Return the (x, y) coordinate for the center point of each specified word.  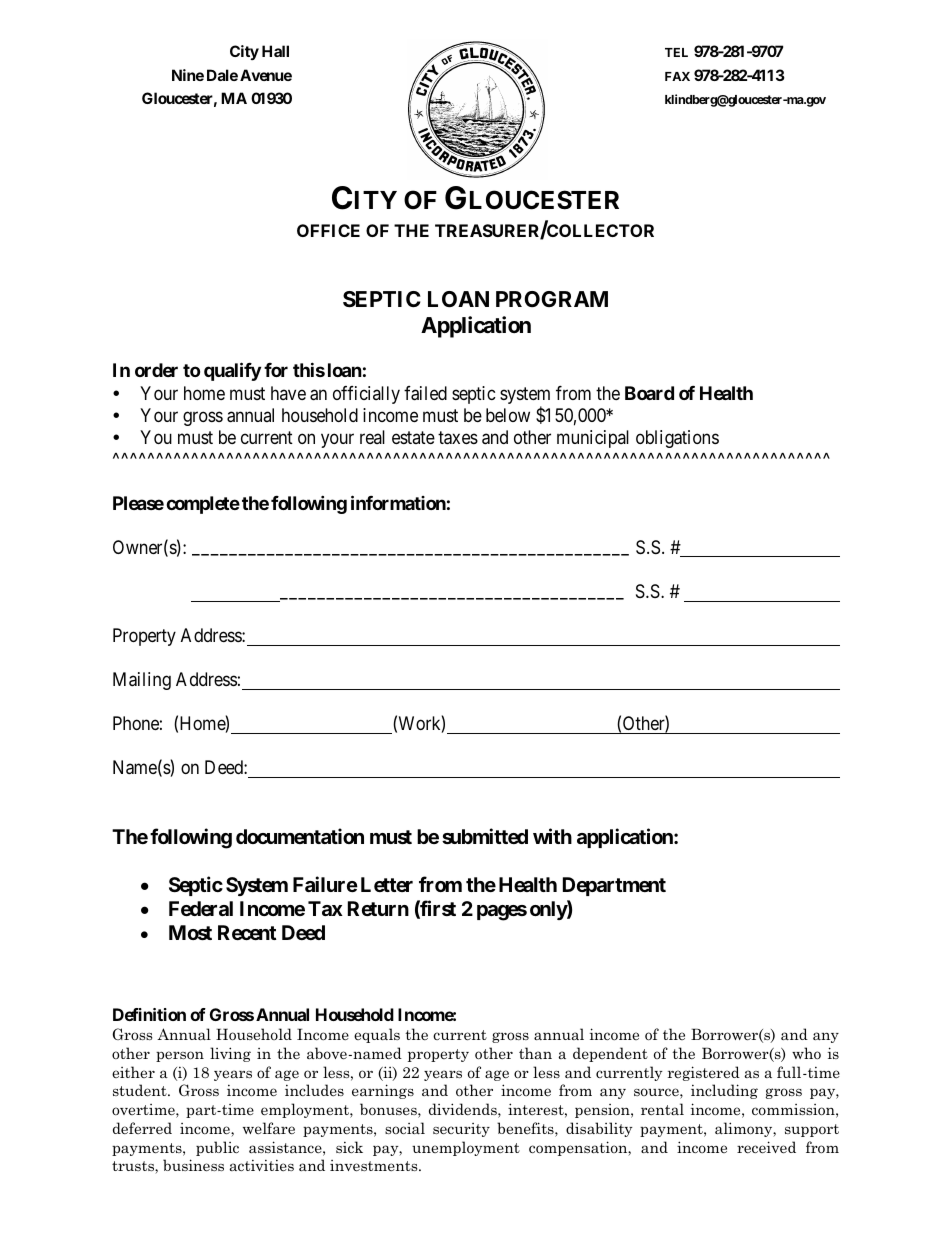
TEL (676, 52)
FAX (677, 76)
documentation (300, 836)
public (217, 1148)
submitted (485, 836)
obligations (677, 439)
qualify (232, 372)
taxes (458, 438)
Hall (275, 51)
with (552, 836)
